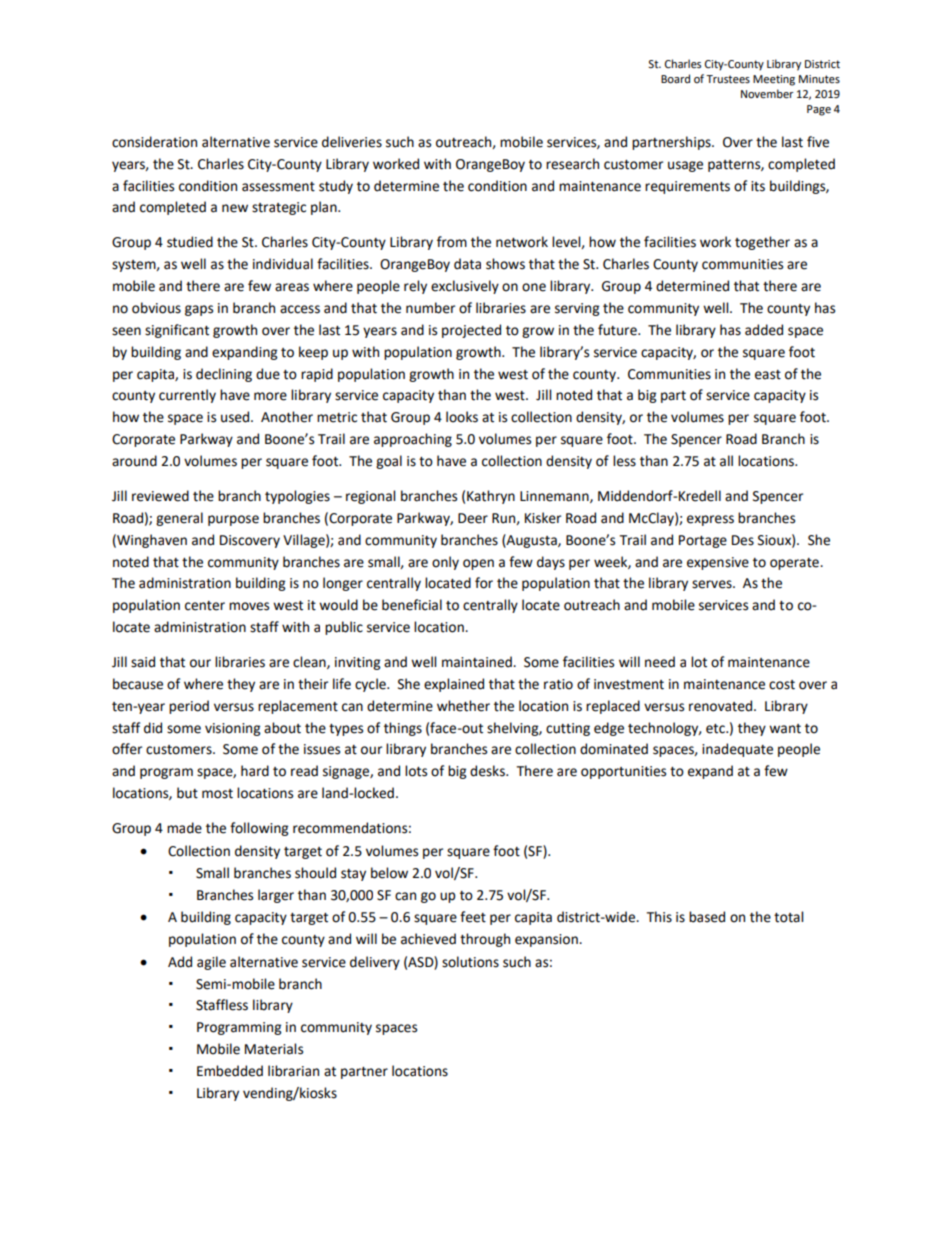 This document has width=952, height=1233. What do you see at coordinates (478, 564) in the document?
I see `open` at bounding box center [478, 564].
